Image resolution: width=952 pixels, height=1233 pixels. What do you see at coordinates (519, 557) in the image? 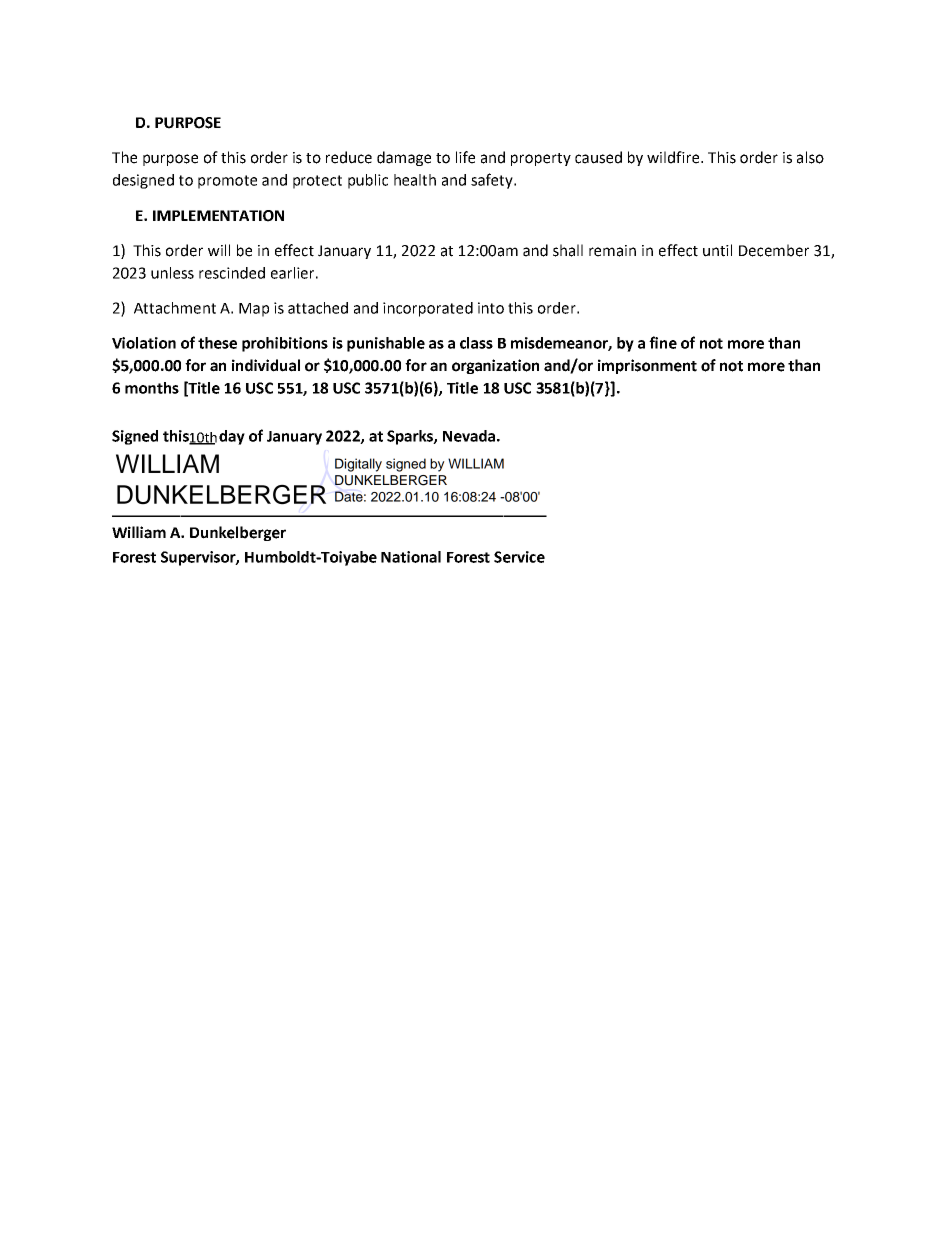
I see `Service` at bounding box center [519, 557].
